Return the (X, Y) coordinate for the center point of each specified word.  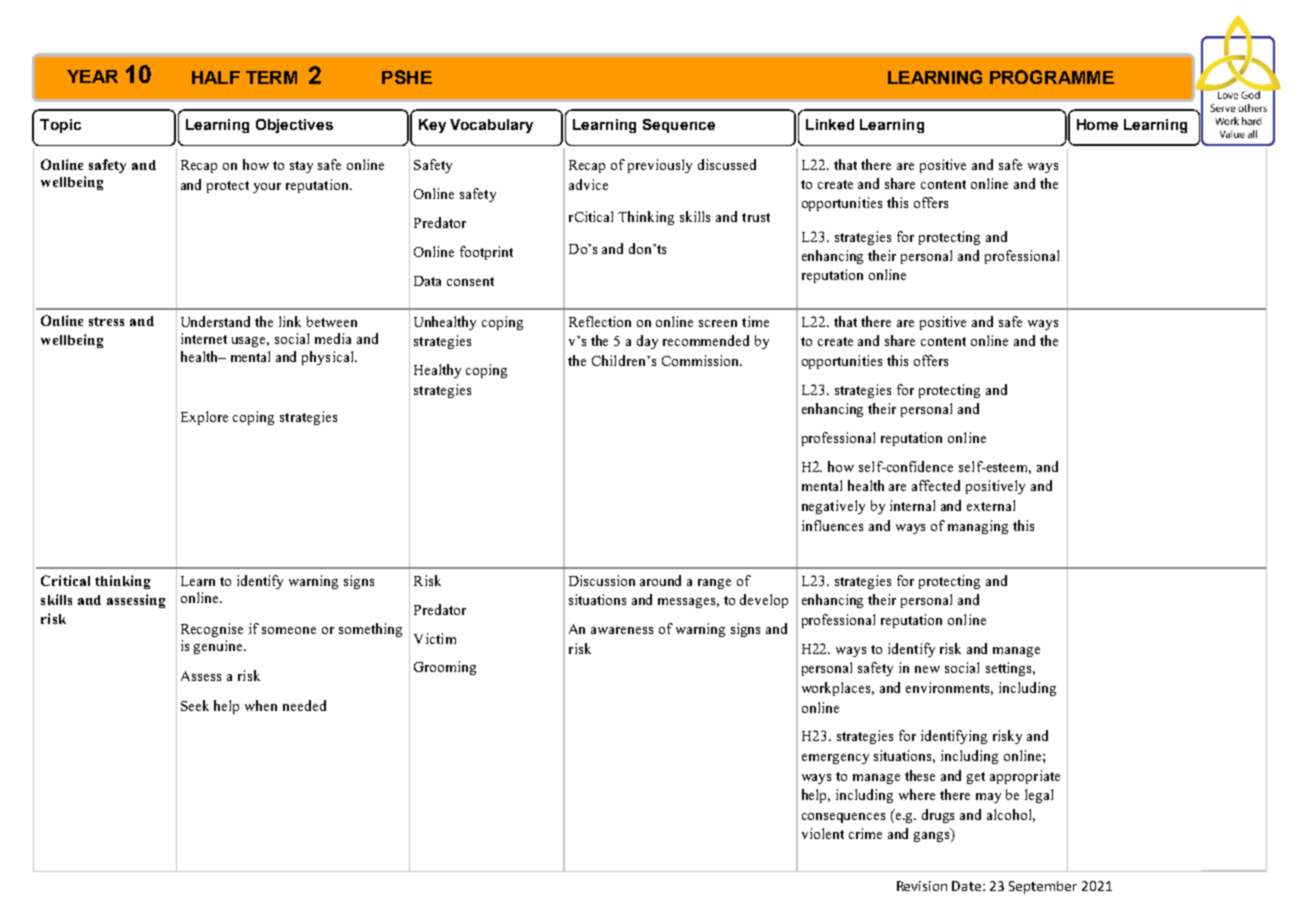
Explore (204, 418)
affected (936, 485)
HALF (216, 77)
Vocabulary (491, 126)
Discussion (602, 580)
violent (823, 833)
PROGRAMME (1052, 77)
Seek (195, 705)
